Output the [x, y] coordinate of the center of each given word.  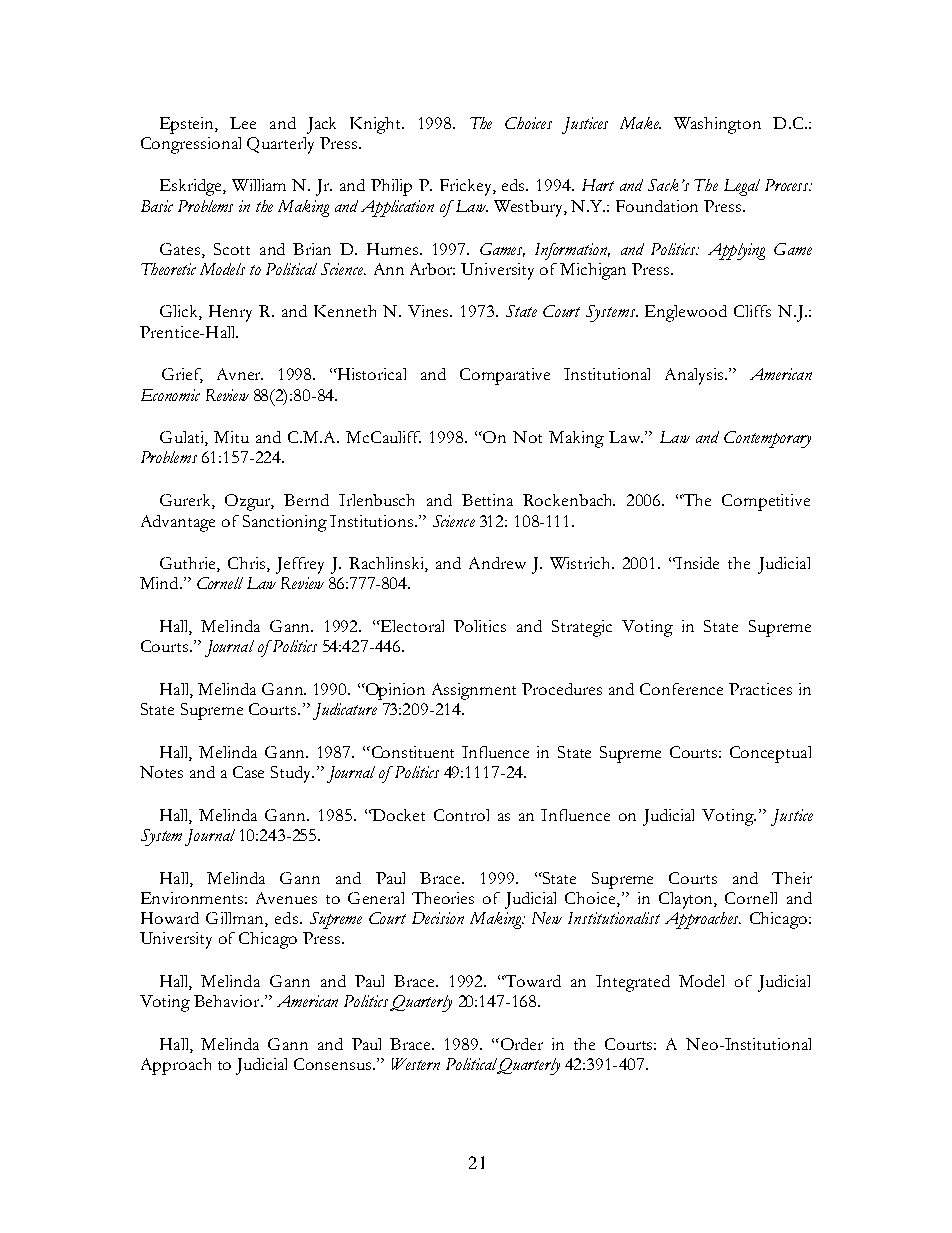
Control [461, 815]
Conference [681, 689]
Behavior [228, 1001]
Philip [391, 187]
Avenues [286, 898]
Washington [717, 125]
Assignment [474, 691]
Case [248, 772]
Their [792, 878]
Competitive [766, 502]
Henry [230, 313]
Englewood [686, 313]
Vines [430, 311]
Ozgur [249, 502]
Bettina [487, 500]
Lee [243, 123]
